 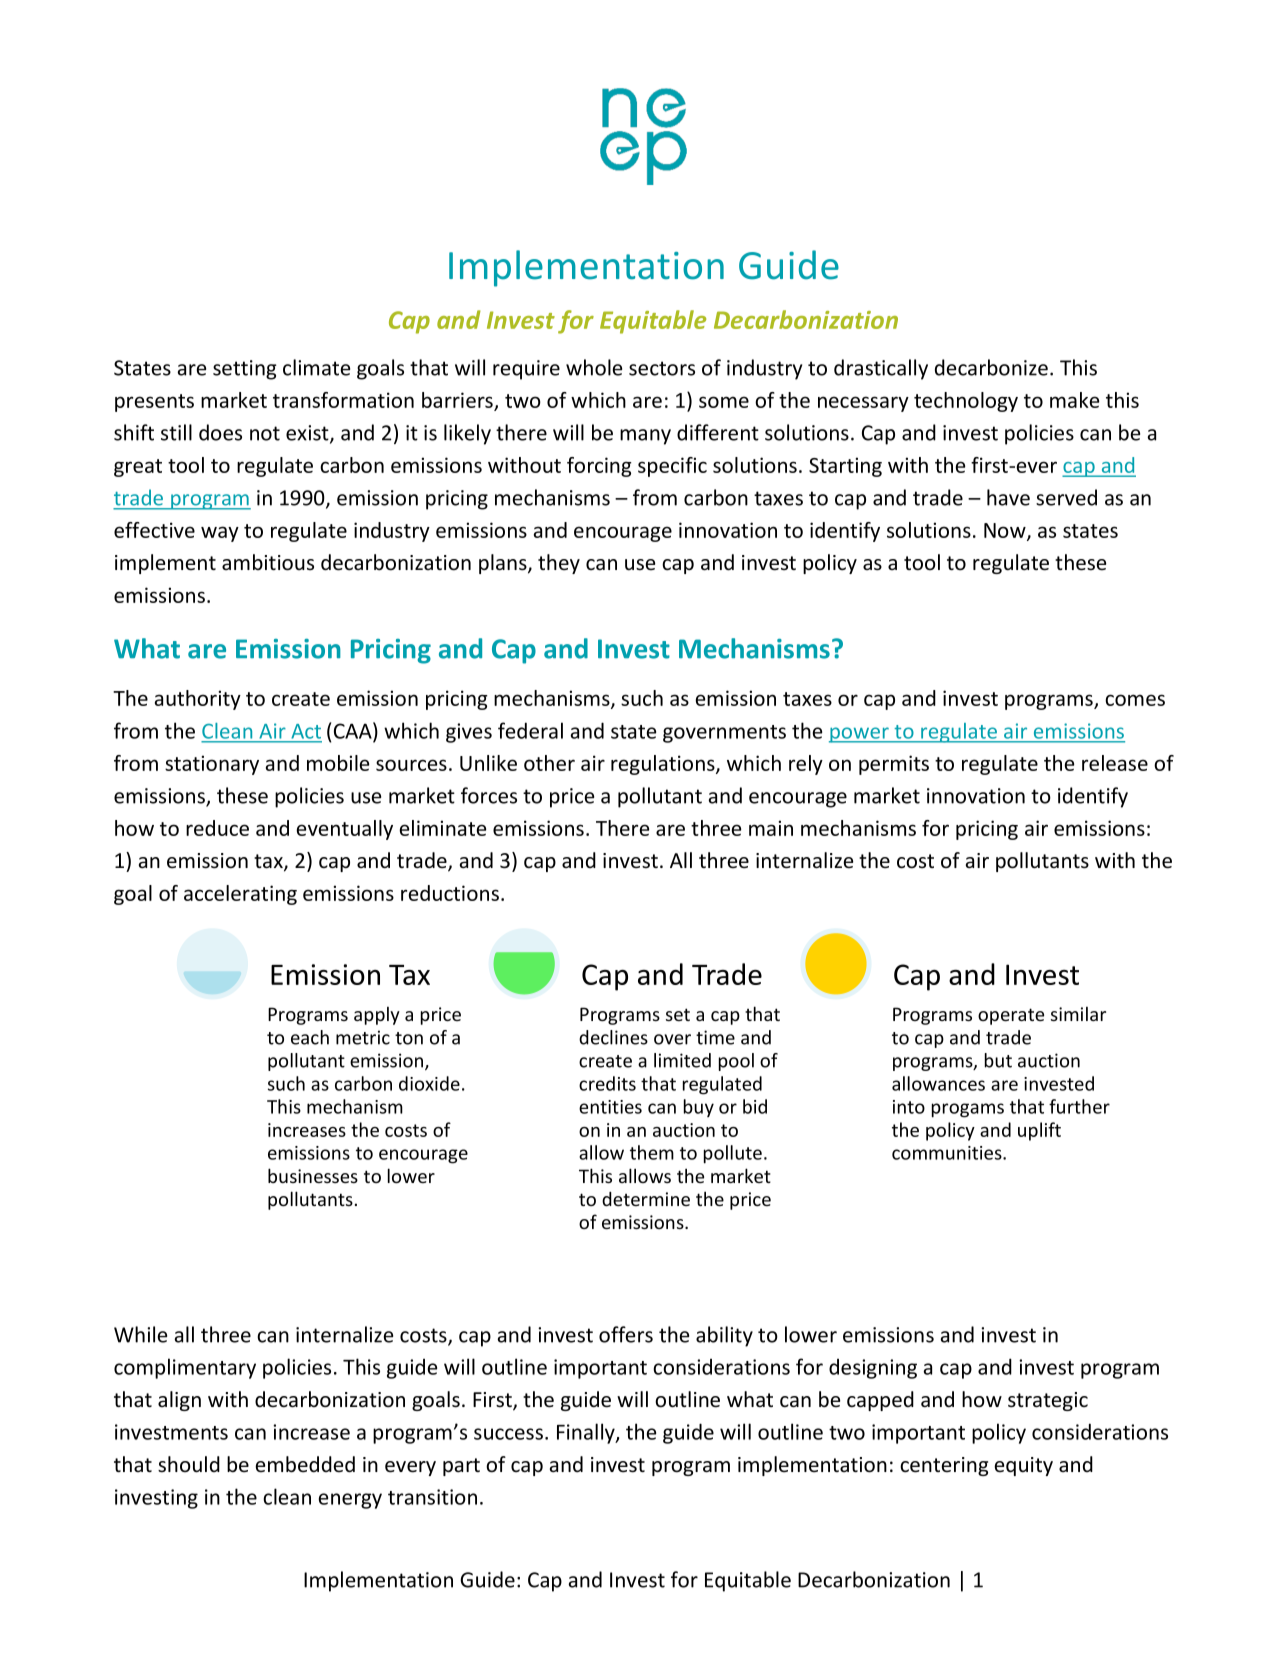 I want to click on accelerating, so click(x=240, y=895).
